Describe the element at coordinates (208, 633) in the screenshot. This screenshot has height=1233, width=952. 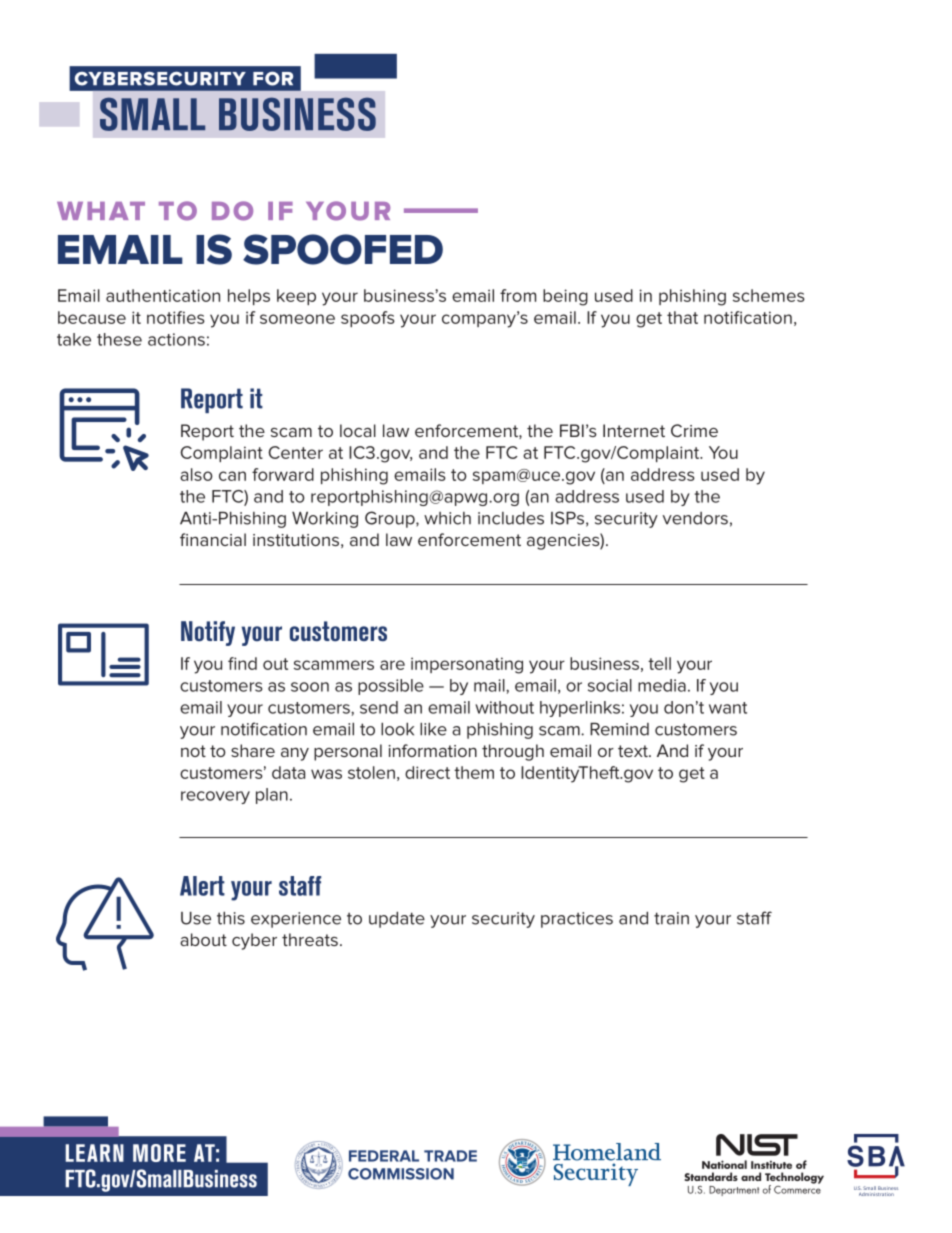
I see `Notify` at that location.
